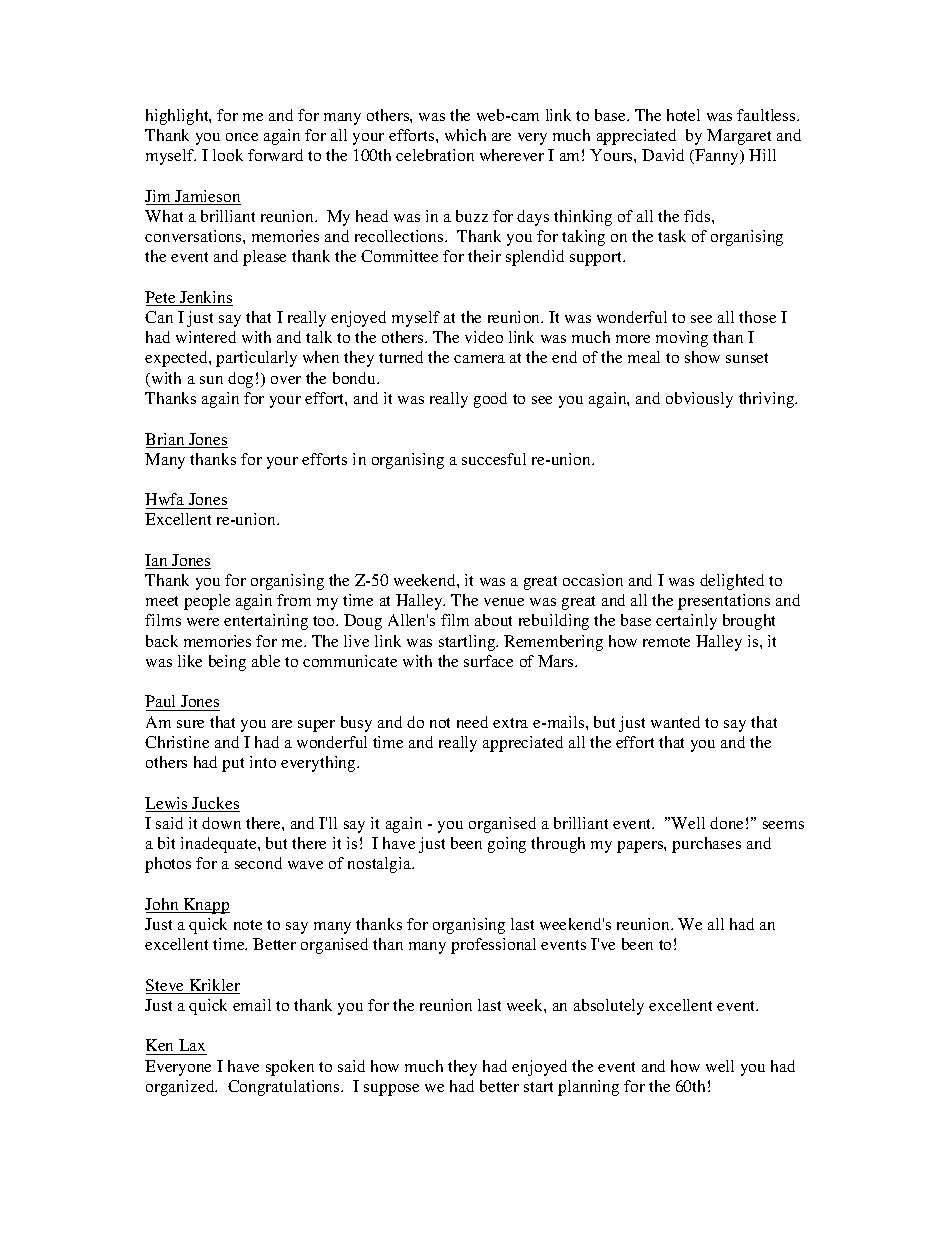 Image resolution: width=952 pixels, height=1233 pixels. What do you see at coordinates (609, 1007) in the page?
I see `absolutely` at bounding box center [609, 1007].
